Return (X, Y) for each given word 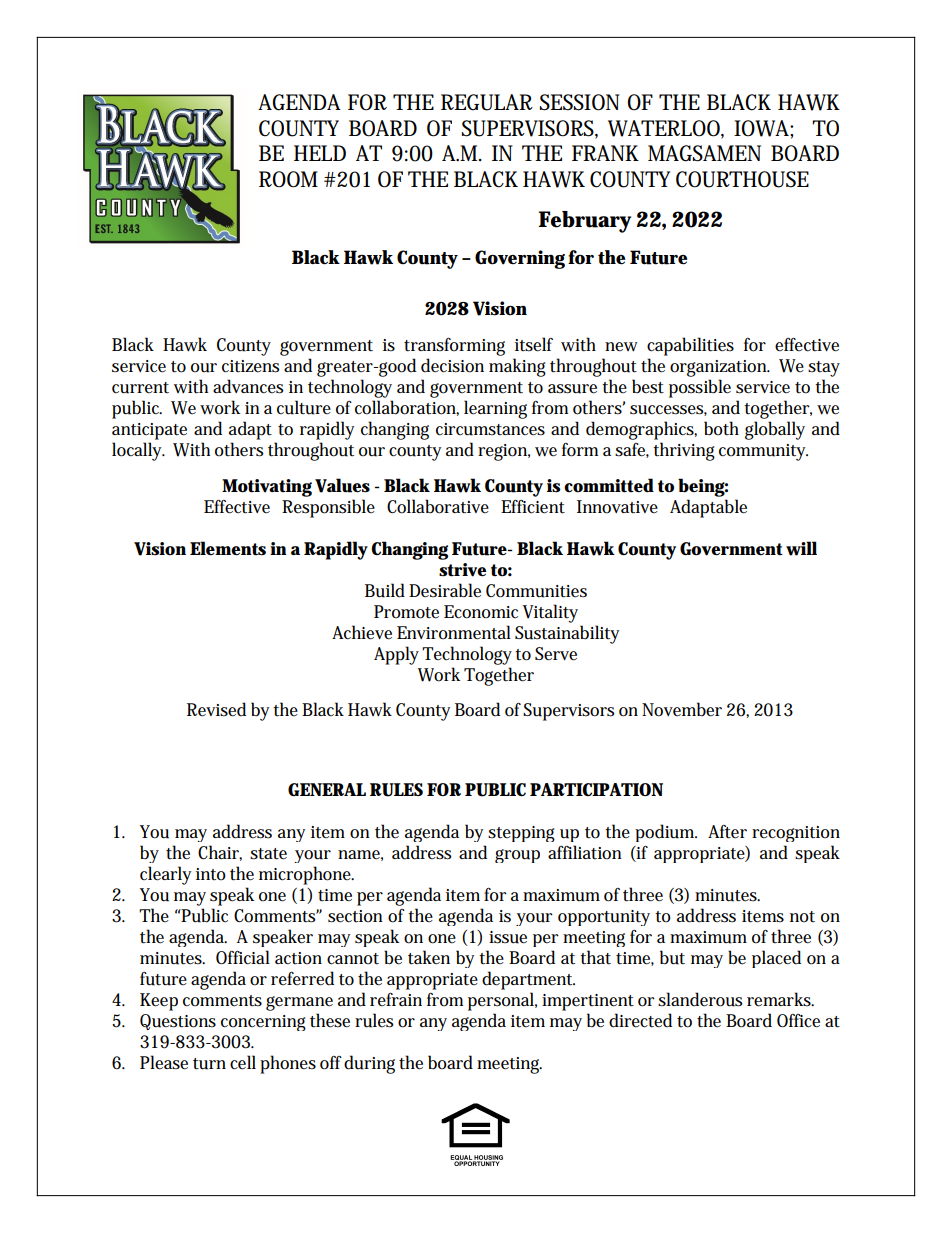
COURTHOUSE (742, 179)
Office (798, 1021)
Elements (228, 548)
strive (462, 570)
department (528, 980)
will (801, 548)
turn (209, 1064)
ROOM (288, 179)
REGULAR (487, 102)
